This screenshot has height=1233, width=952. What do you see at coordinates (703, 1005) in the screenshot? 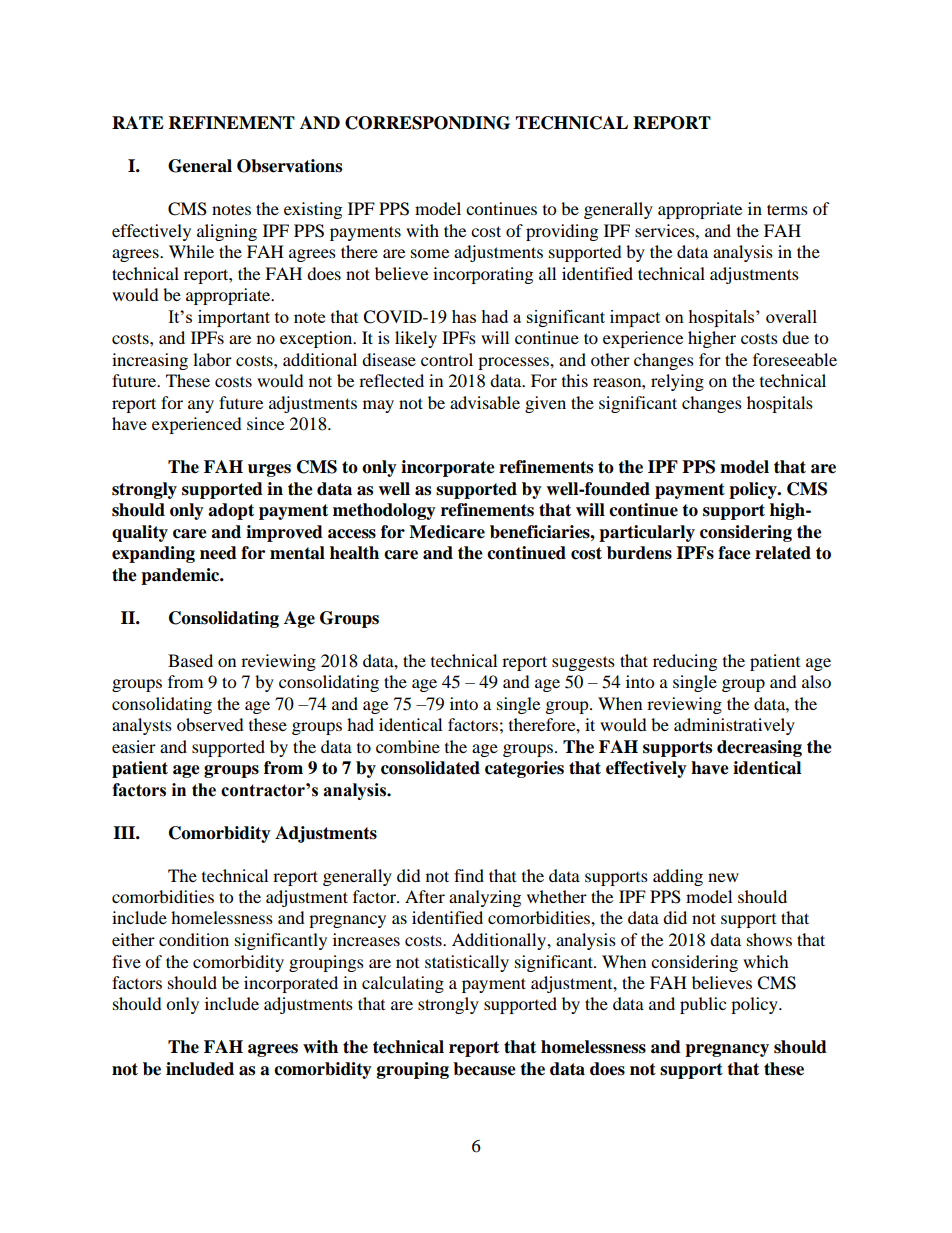
I see `public` at bounding box center [703, 1005].
